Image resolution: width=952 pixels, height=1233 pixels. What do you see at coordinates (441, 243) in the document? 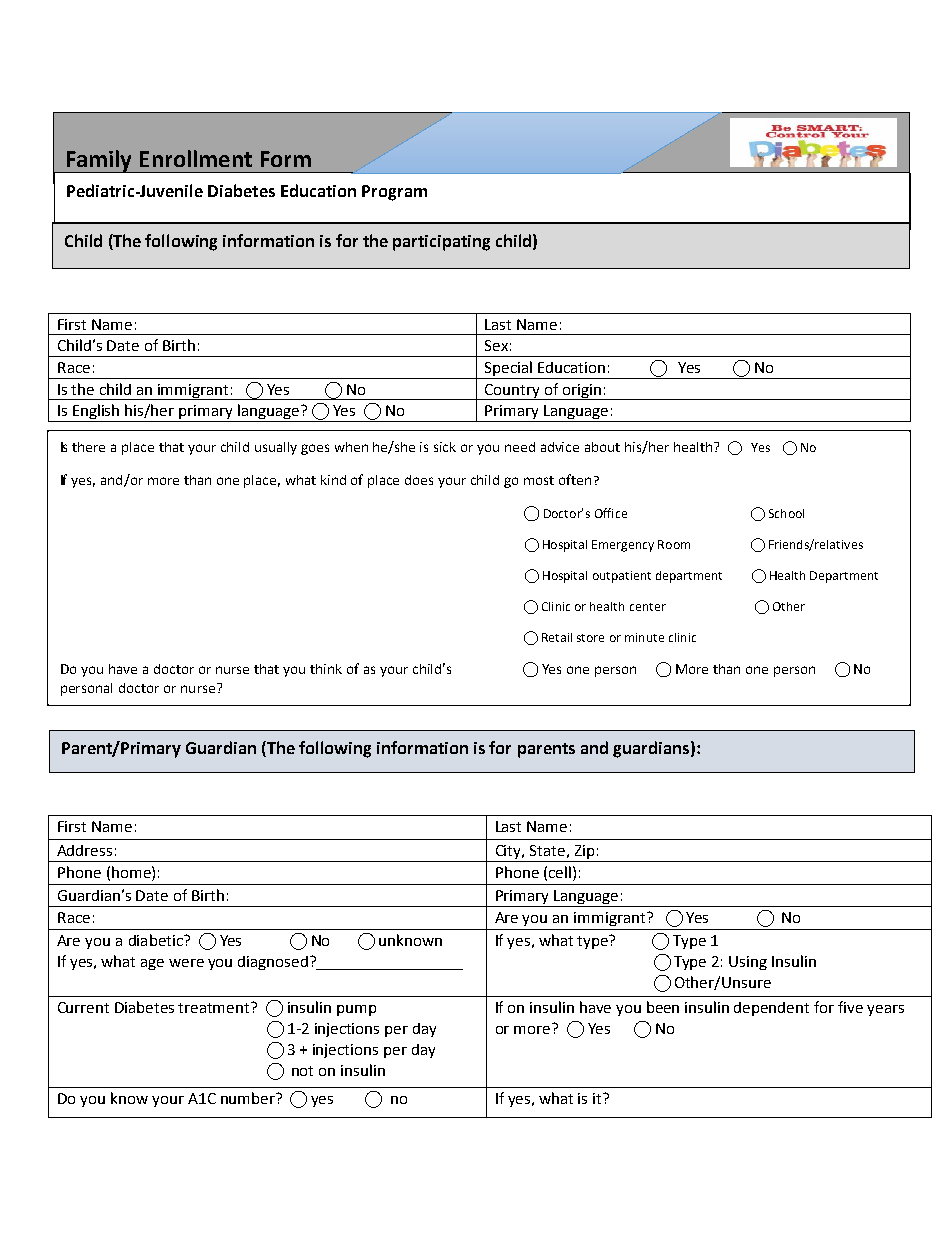
I see `participating` at bounding box center [441, 243].
